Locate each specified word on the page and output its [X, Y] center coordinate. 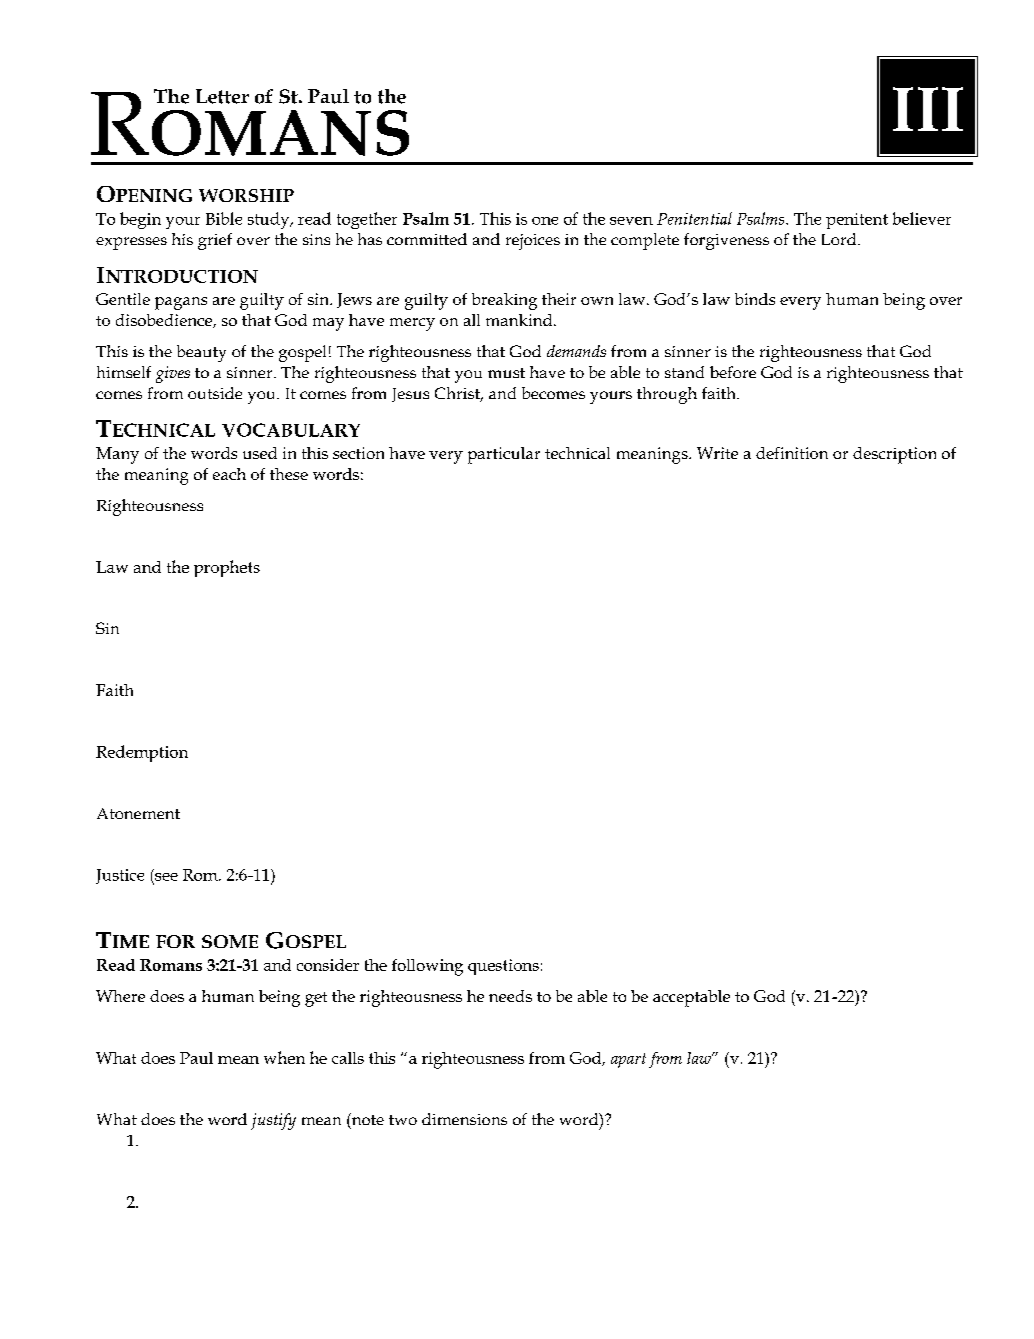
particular [504, 455]
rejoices [533, 242]
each [229, 474]
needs [510, 996]
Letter [222, 96]
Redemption [142, 753]
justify [273, 1121]
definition [792, 453]
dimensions [464, 1119]
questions [503, 967]
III [928, 109]
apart [628, 1060]
